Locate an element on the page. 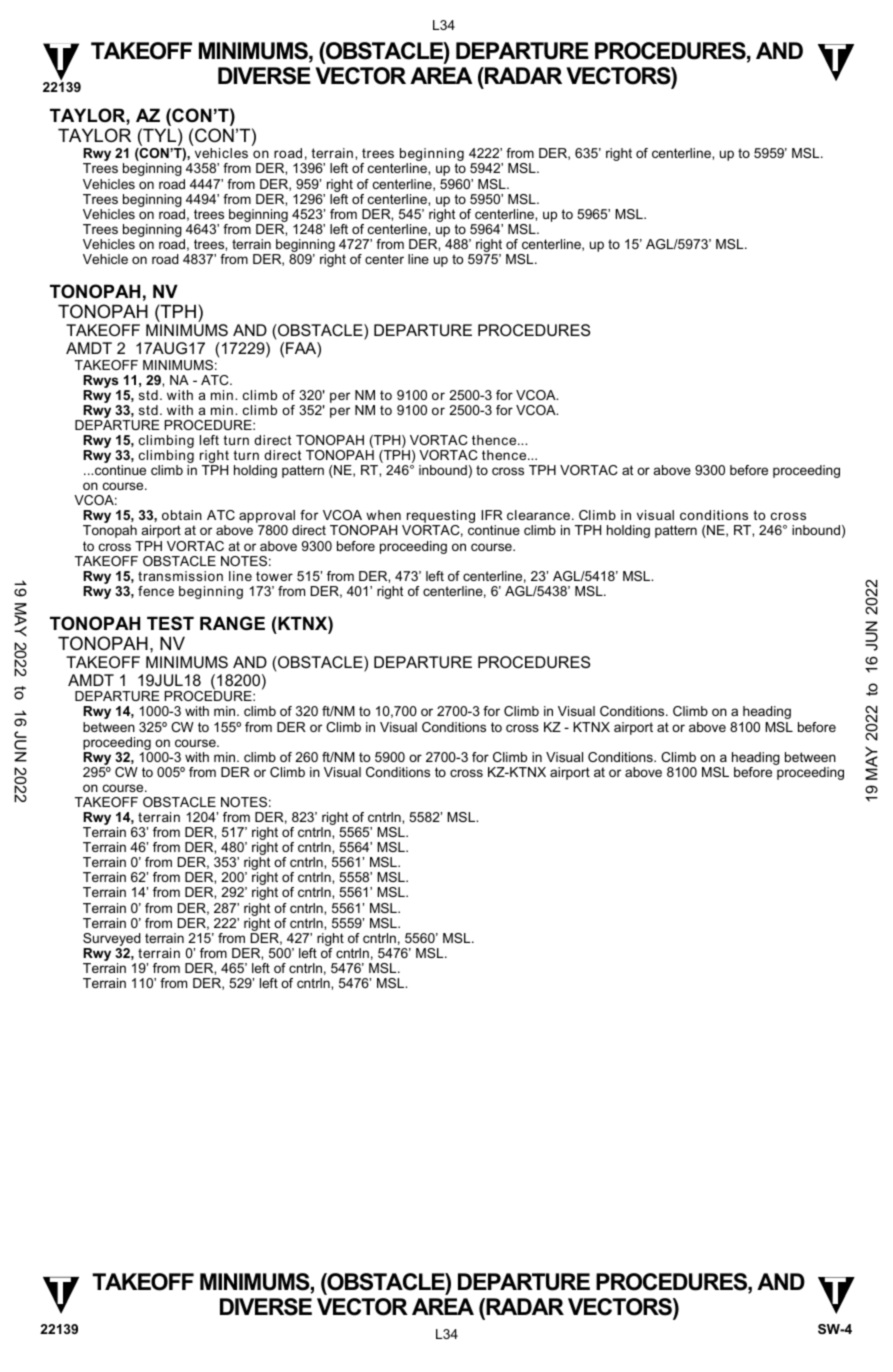 The height and width of the image is (1372, 893). when is located at coordinates (383, 515).
